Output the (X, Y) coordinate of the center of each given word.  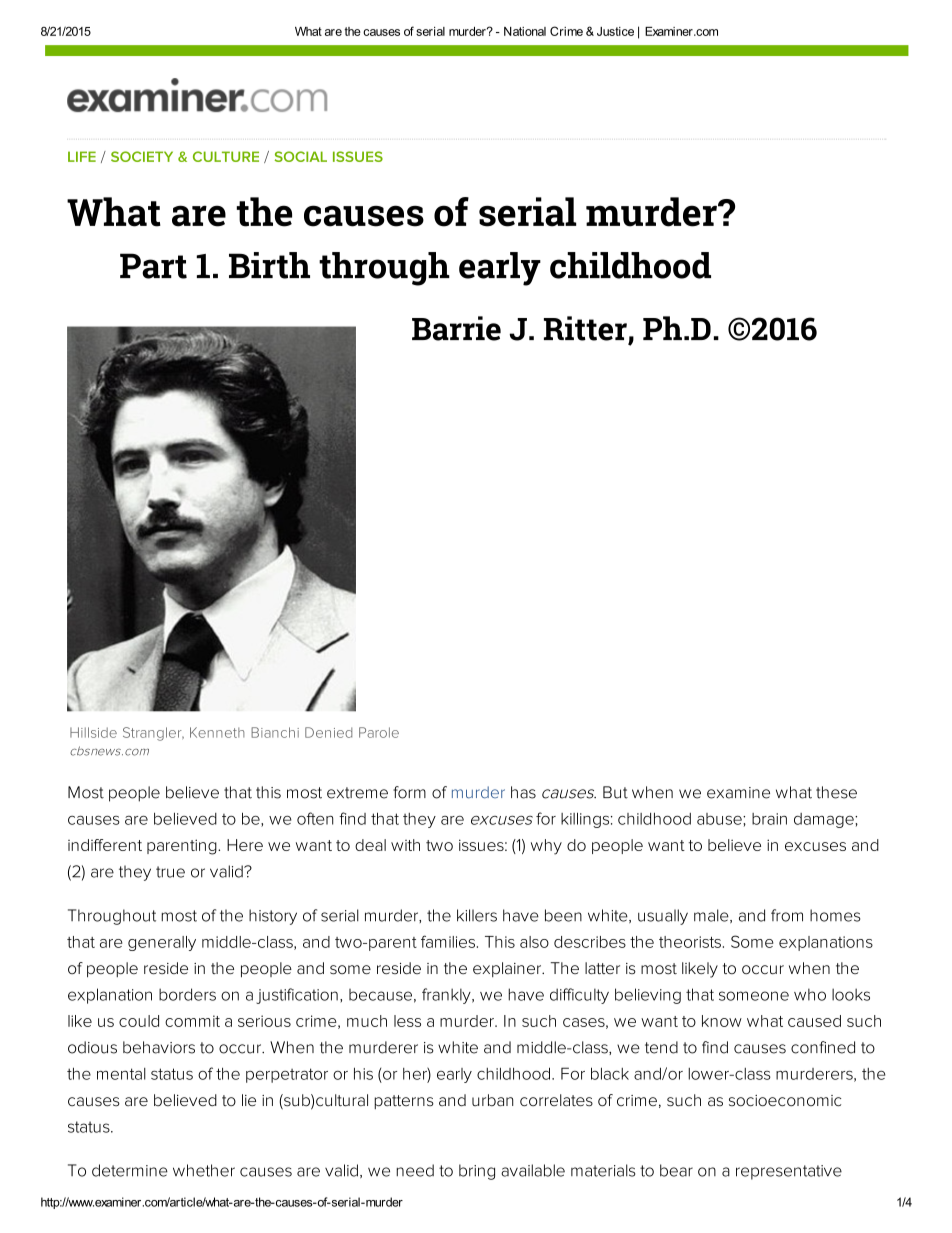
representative (789, 1172)
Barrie (456, 328)
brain (769, 819)
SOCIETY (142, 156)
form (409, 792)
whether (204, 1170)
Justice (615, 31)
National (525, 31)
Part (153, 266)
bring (477, 1172)
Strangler (153, 734)
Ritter (585, 328)
